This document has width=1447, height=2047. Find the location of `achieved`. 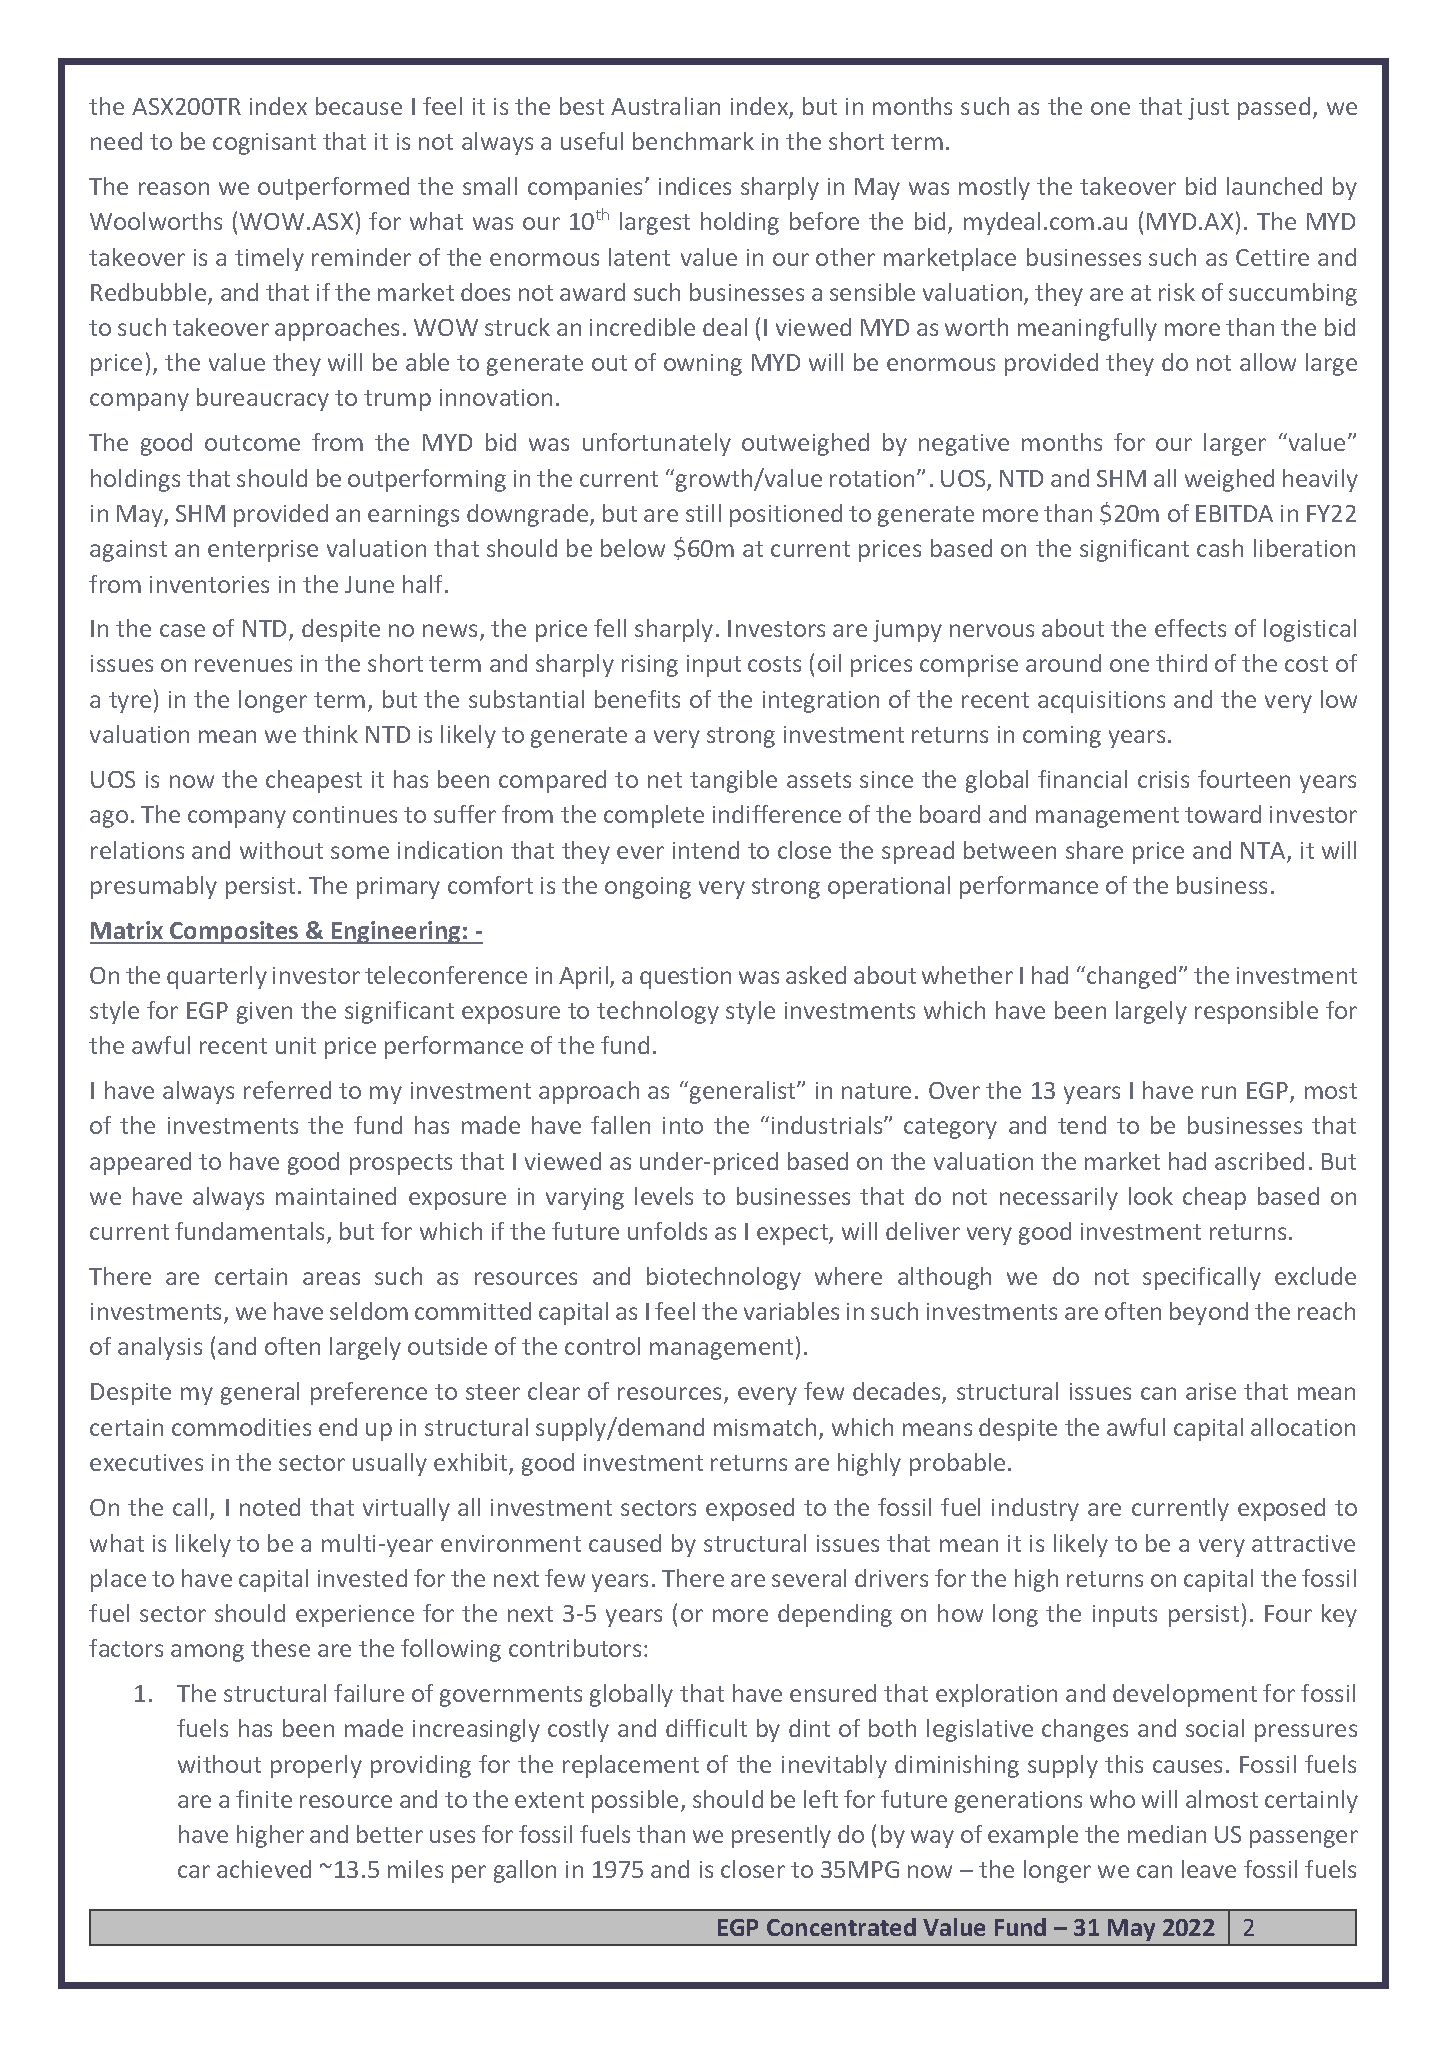

achieved is located at coordinates (264, 1869).
